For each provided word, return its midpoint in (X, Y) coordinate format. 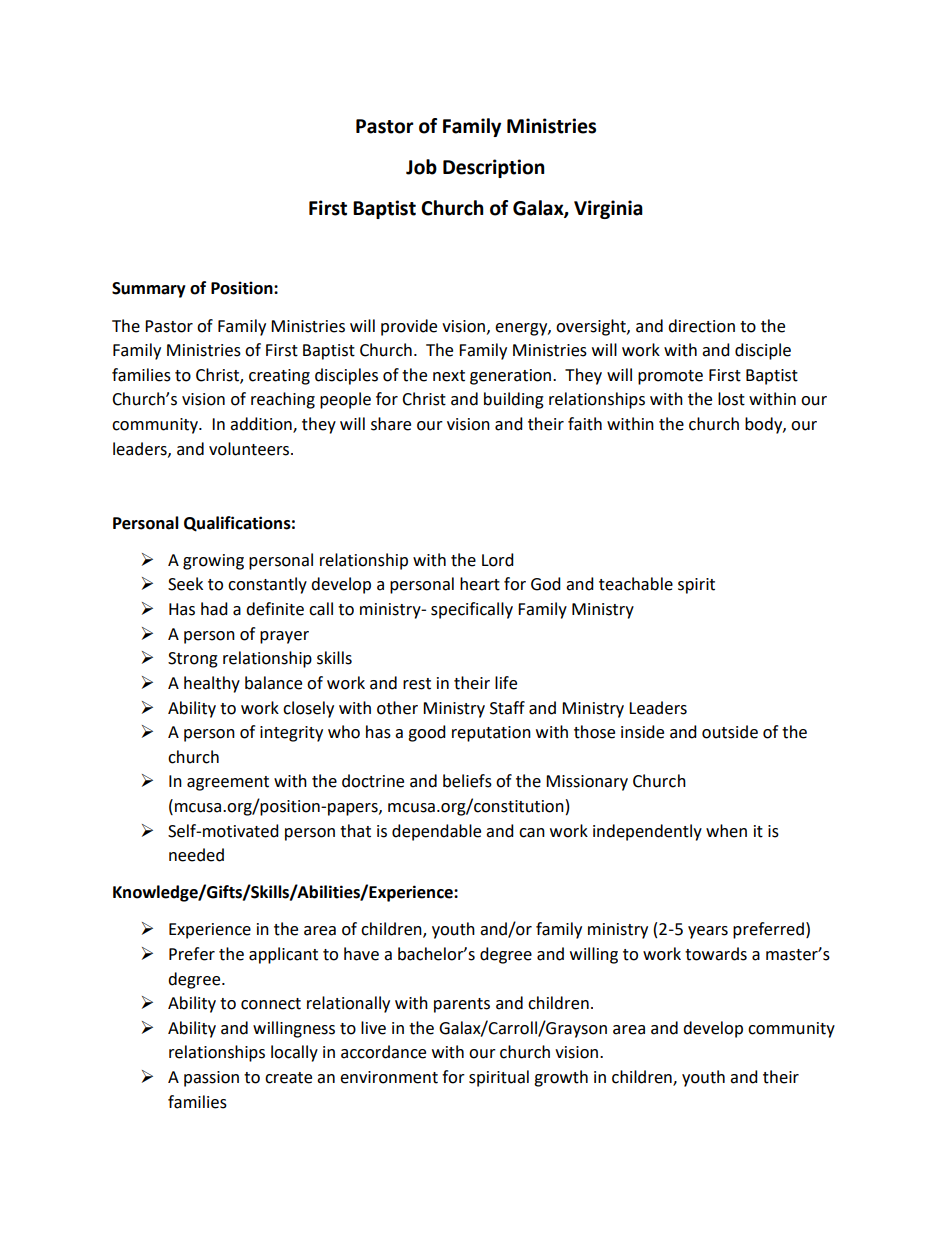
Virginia (608, 209)
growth (561, 1078)
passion (211, 1079)
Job (421, 167)
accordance (383, 1052)
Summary (149, 290)
